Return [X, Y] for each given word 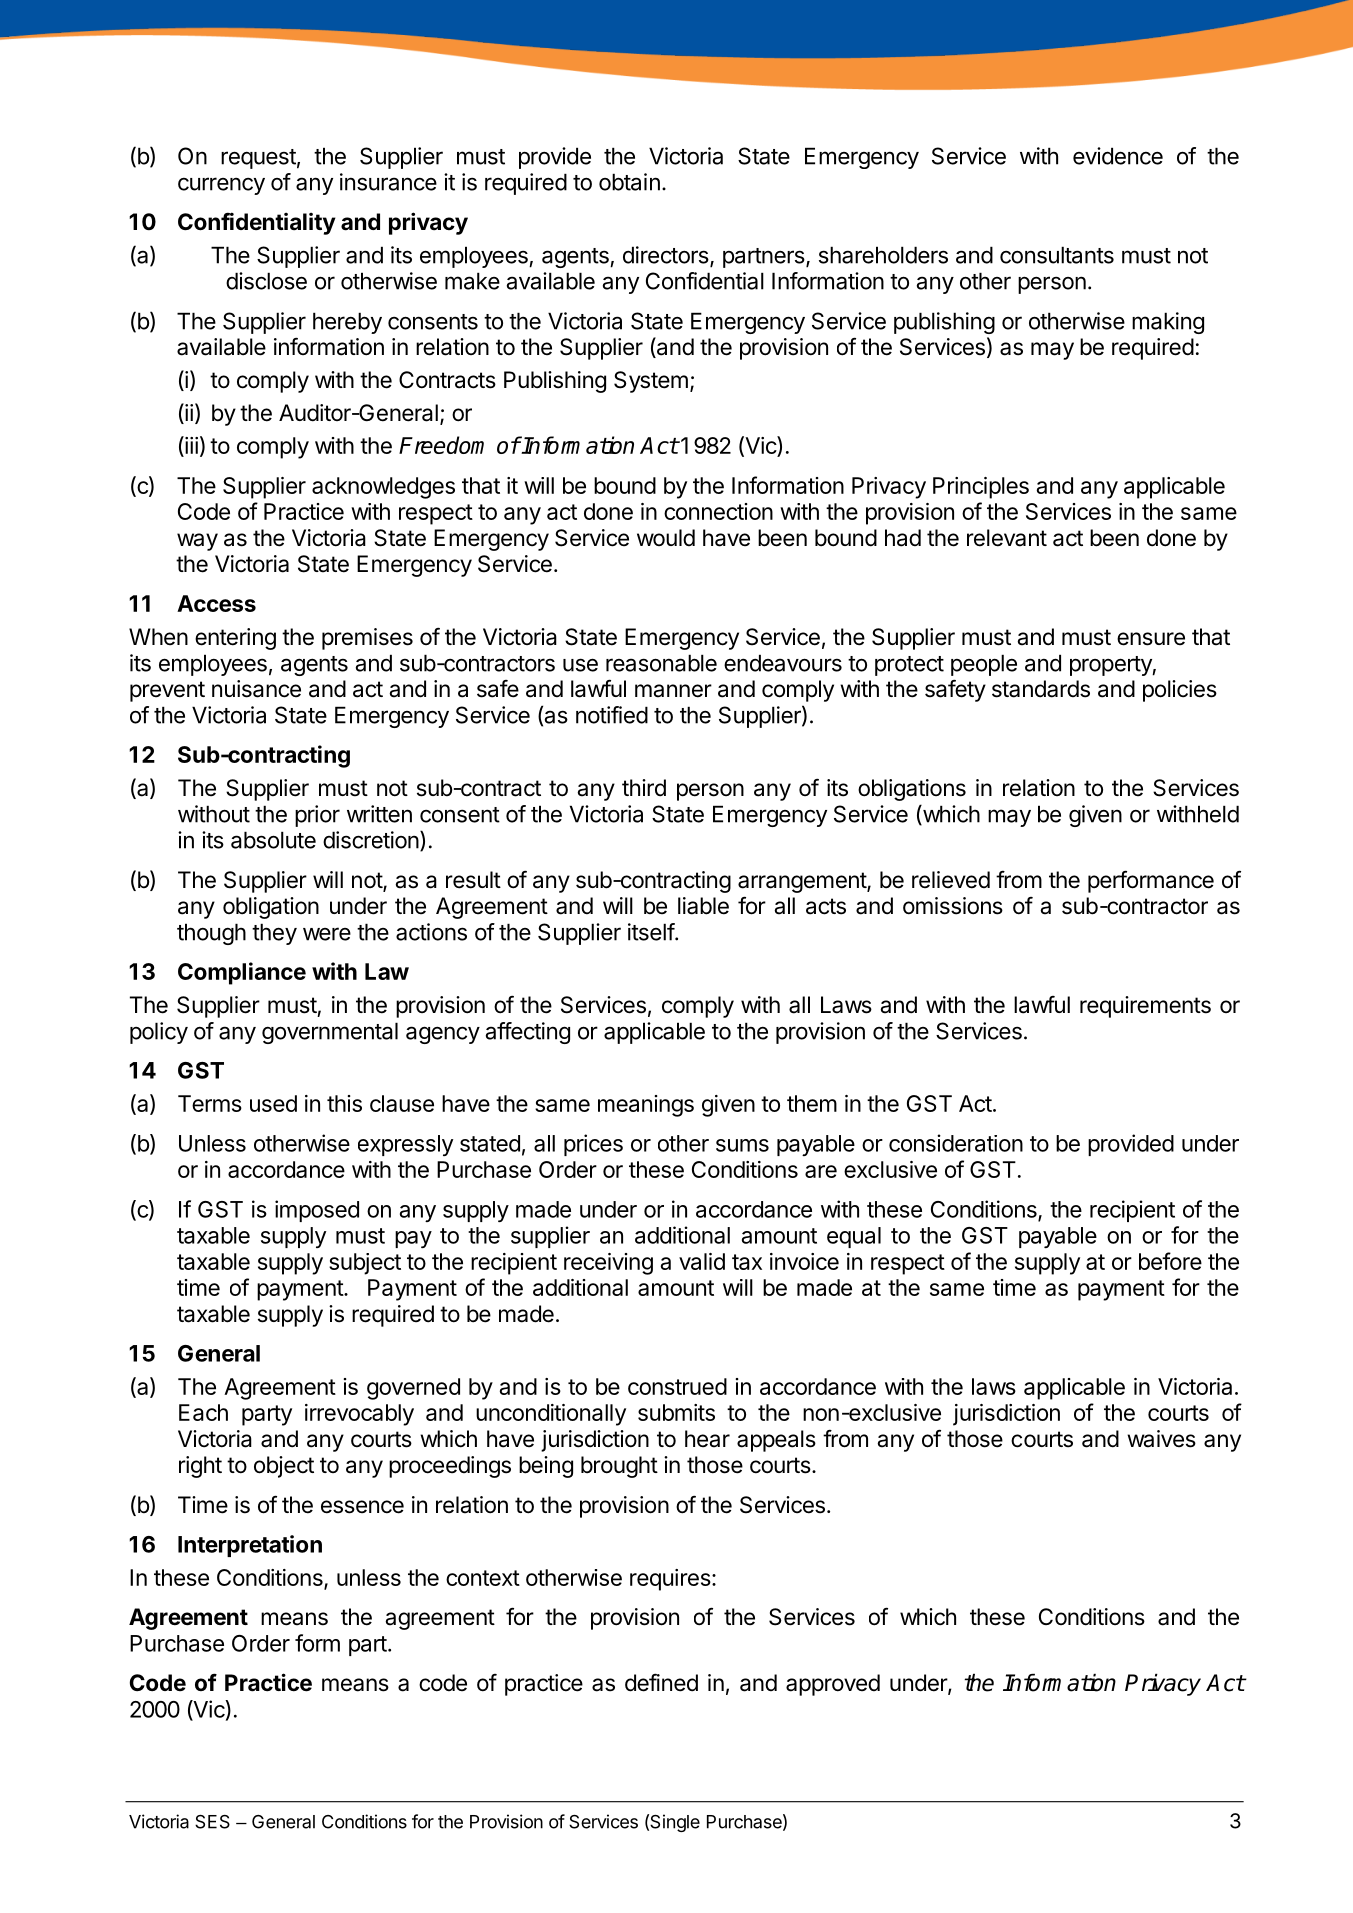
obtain [629, 182]
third [644, 788]
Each [203, 1412]
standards [1041, 689]
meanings [646, 1106]
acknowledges [383, 488]
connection [718, 511]
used [273, 1103]
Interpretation [250, 1546]
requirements [1145, 1007]
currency [221, 186]
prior [317, 816]
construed [677, 1386]
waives [1161, 1439]
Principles [981, 488]
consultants [1057, 255]
